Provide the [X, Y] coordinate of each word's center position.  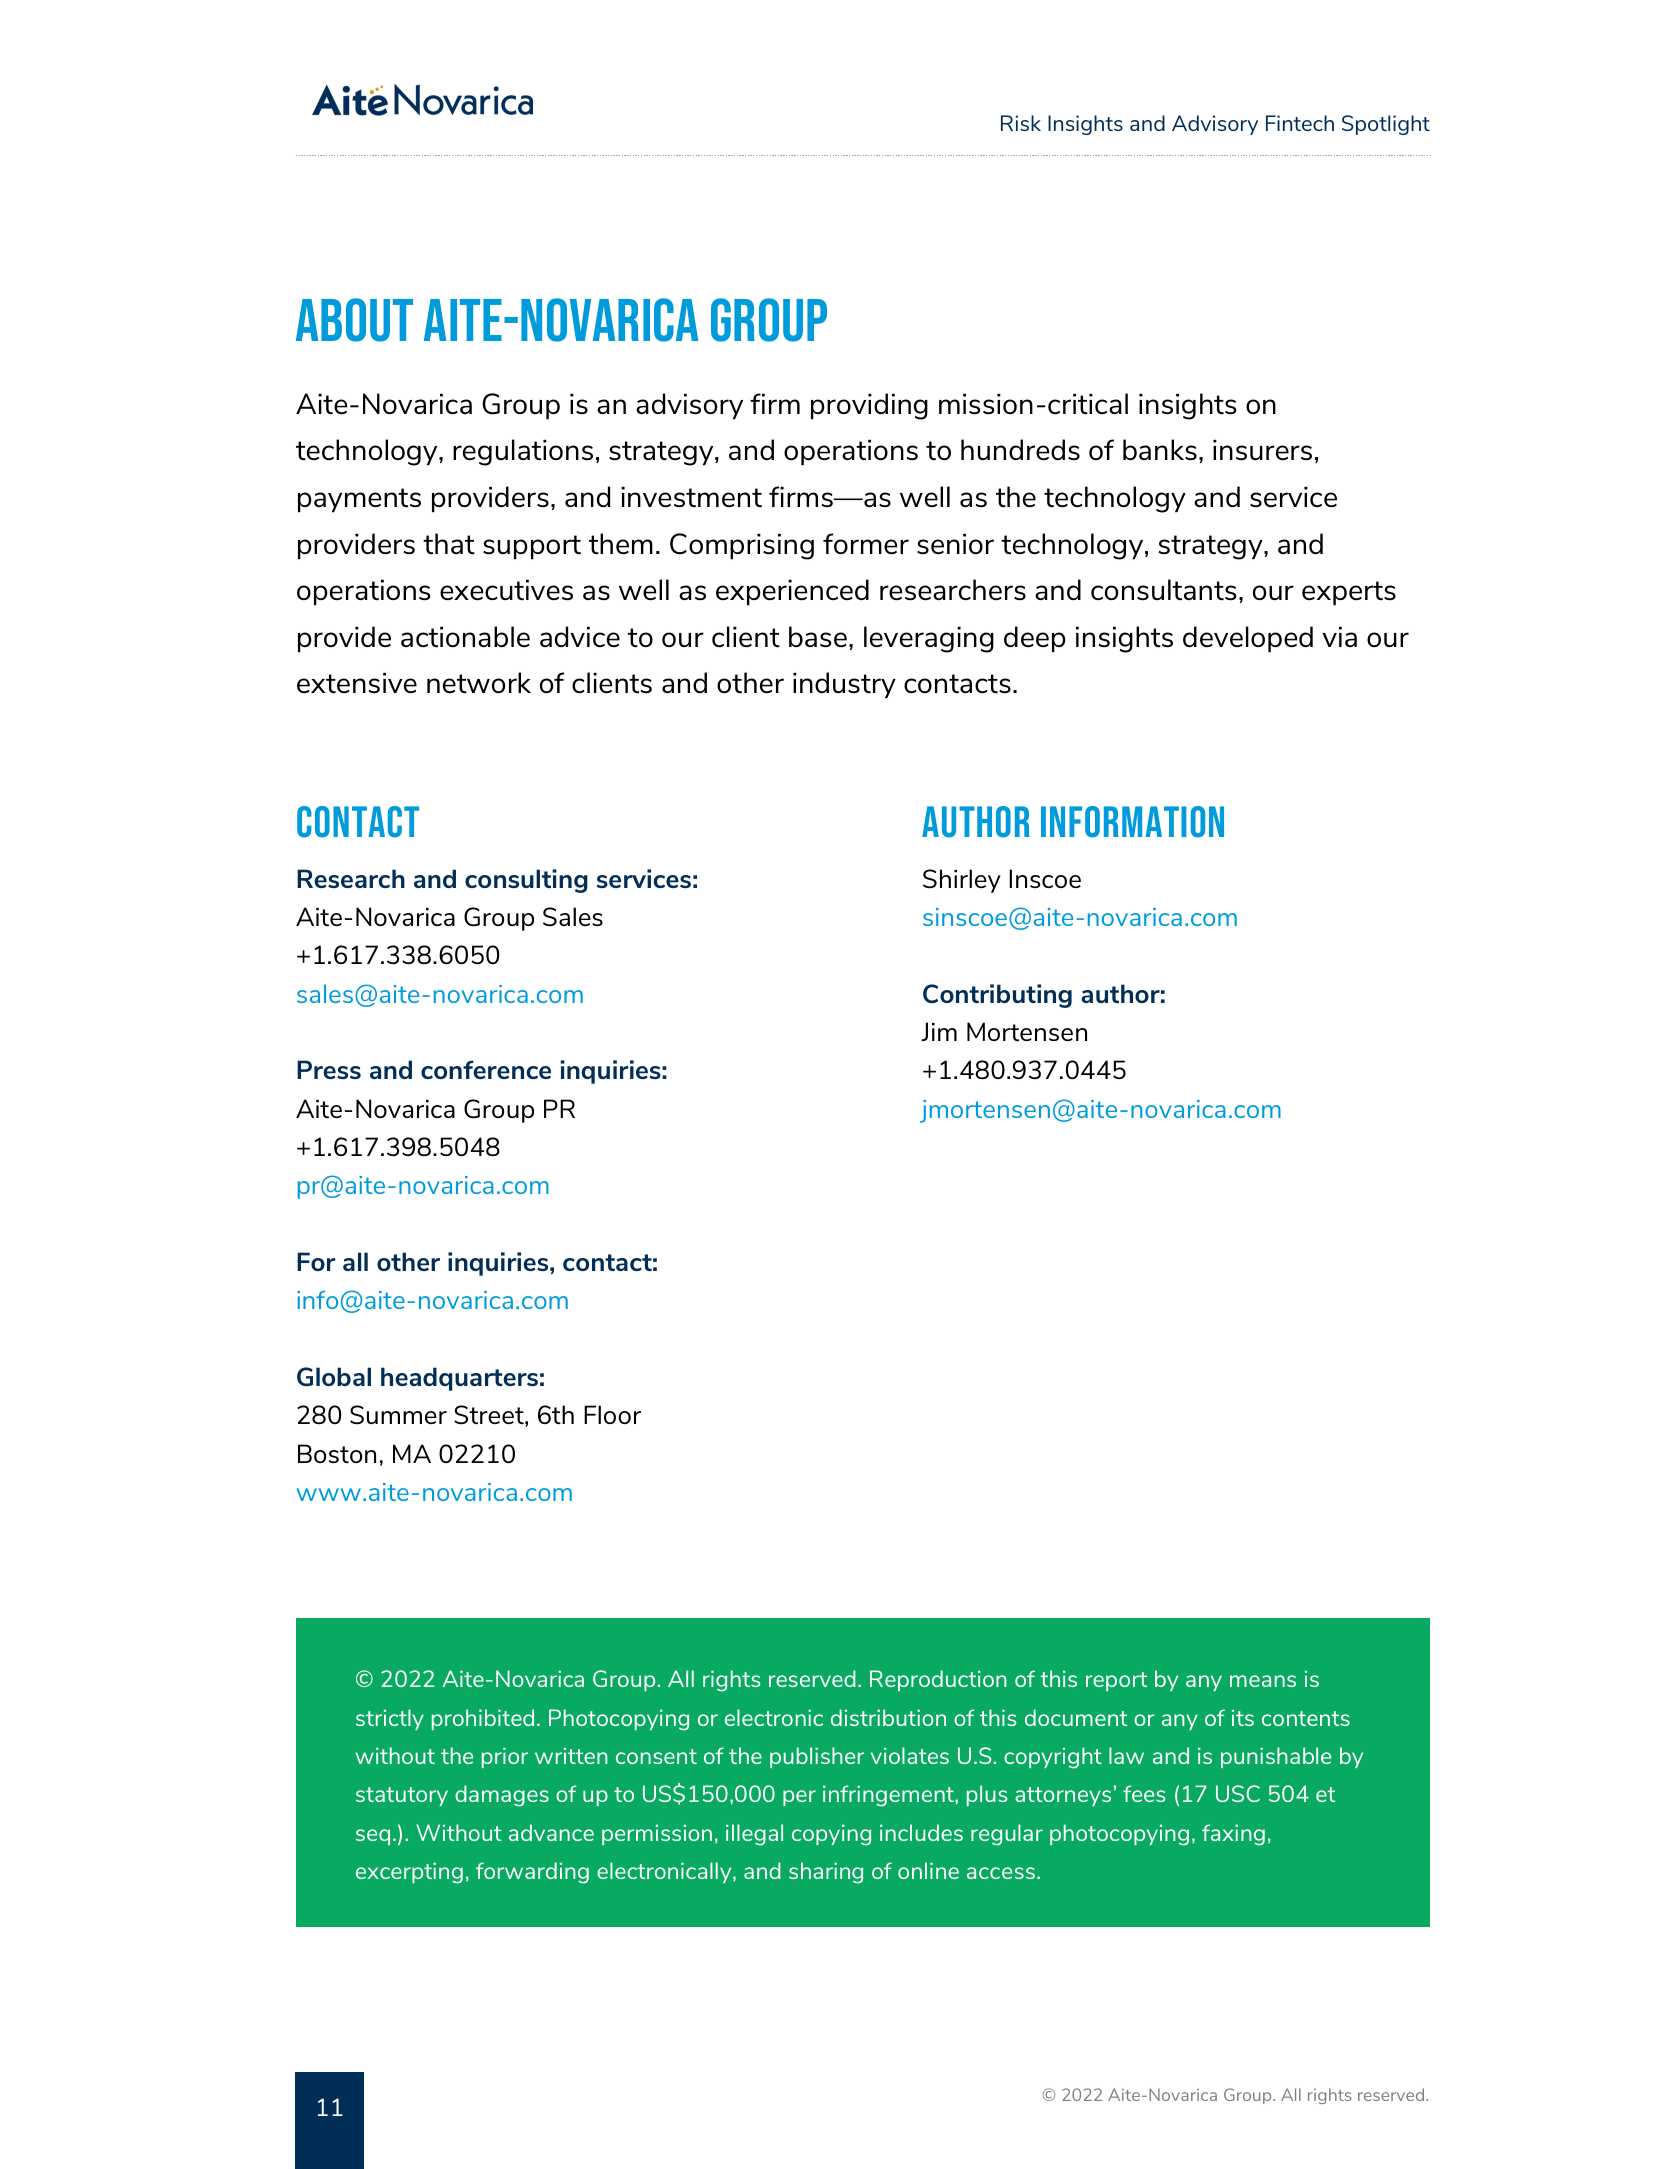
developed [1248, 639]
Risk [1021, 123]
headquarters [459, 1379]
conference [486, 1069]
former [866, 543]
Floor [612, 1414]
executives [506, 590]
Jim [939, 1031]
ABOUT [354, 320]
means [1263, 1681]
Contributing [997, 996]
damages [502, 1796]
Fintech [1300, 123]
